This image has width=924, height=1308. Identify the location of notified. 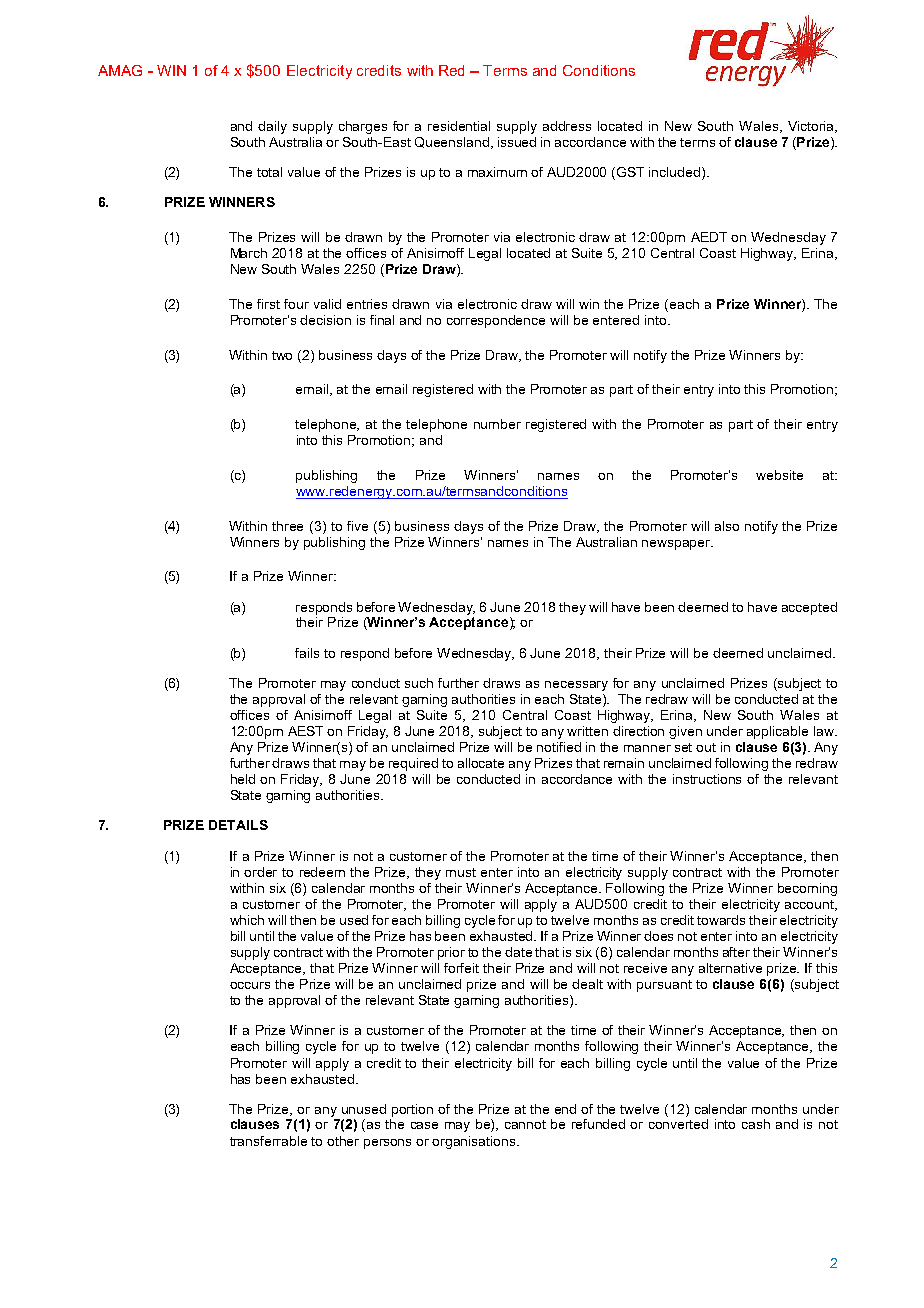
(559, 747).
